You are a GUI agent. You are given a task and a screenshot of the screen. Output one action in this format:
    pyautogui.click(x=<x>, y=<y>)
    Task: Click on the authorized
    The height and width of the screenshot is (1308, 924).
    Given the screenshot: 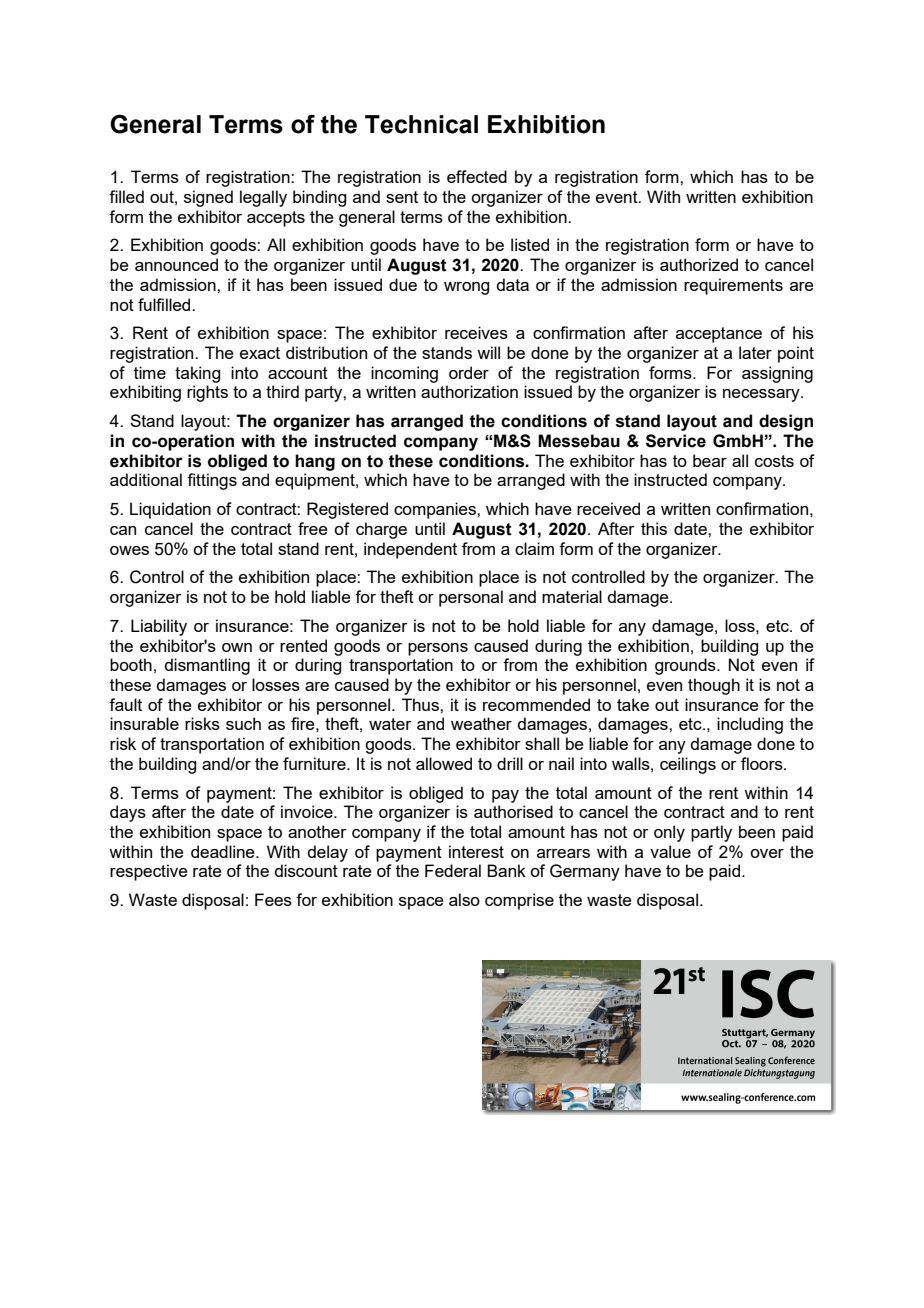 What is the action you would take?
    pyautogui.click(x=699, y=264)
